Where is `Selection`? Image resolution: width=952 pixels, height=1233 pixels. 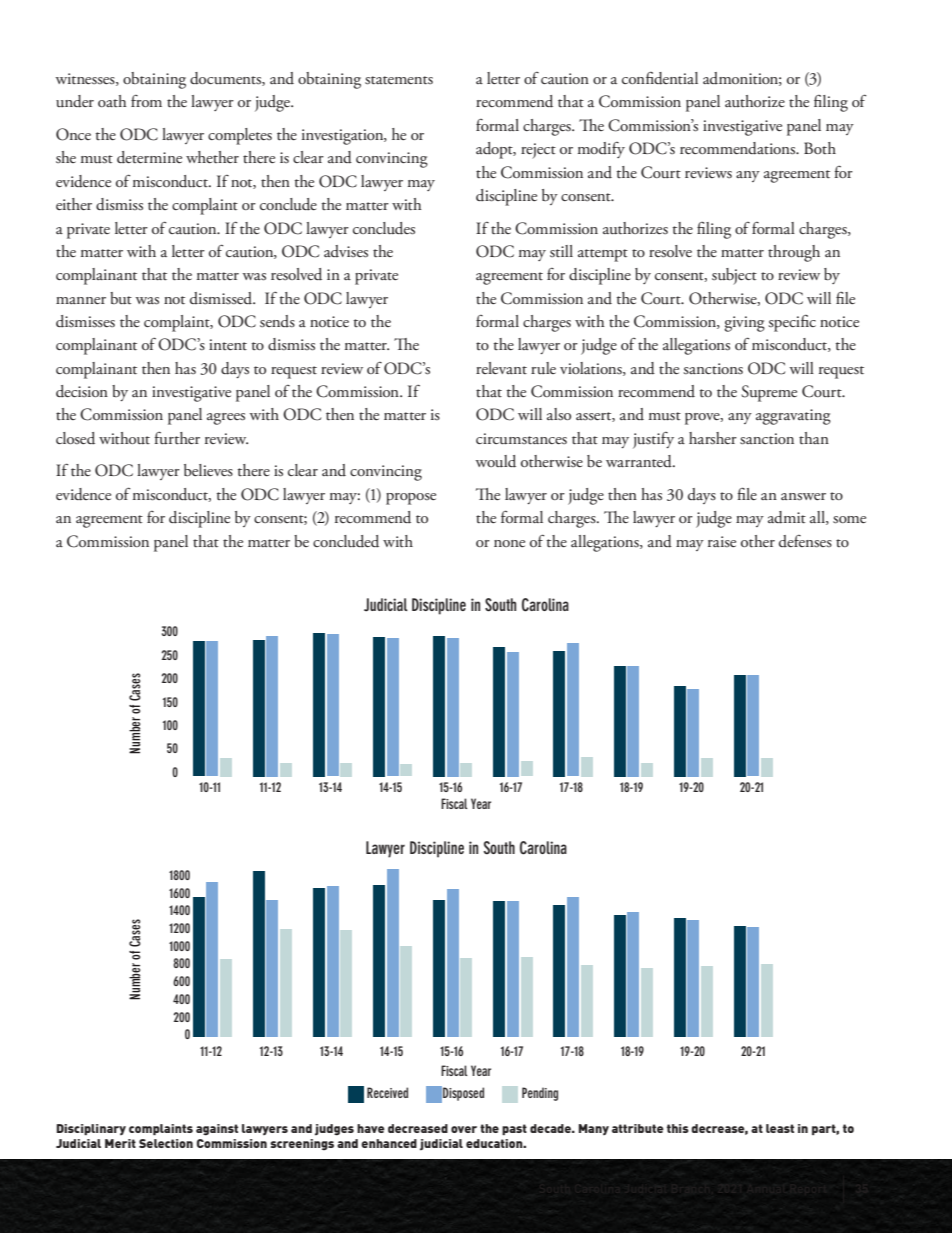
Selection is located at coordinates (166, 1143).
